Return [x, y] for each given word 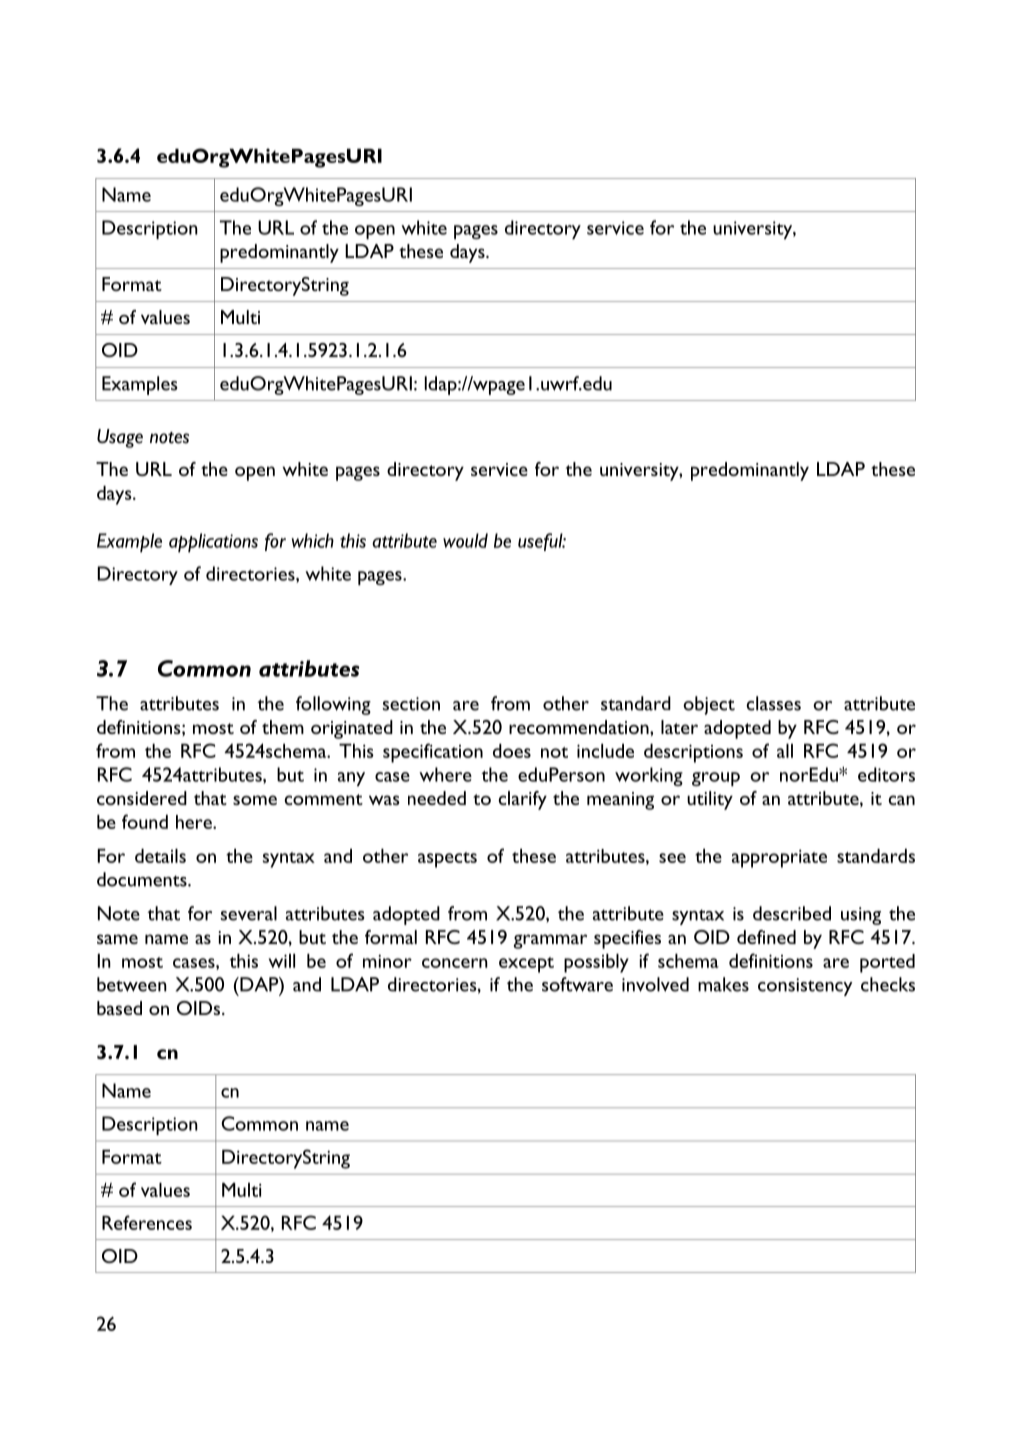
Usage [120, 438]
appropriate [779, 859]
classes [773, 703]
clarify [522, 800]
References [147, 1222]
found [145, 821]
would [465, 540]
